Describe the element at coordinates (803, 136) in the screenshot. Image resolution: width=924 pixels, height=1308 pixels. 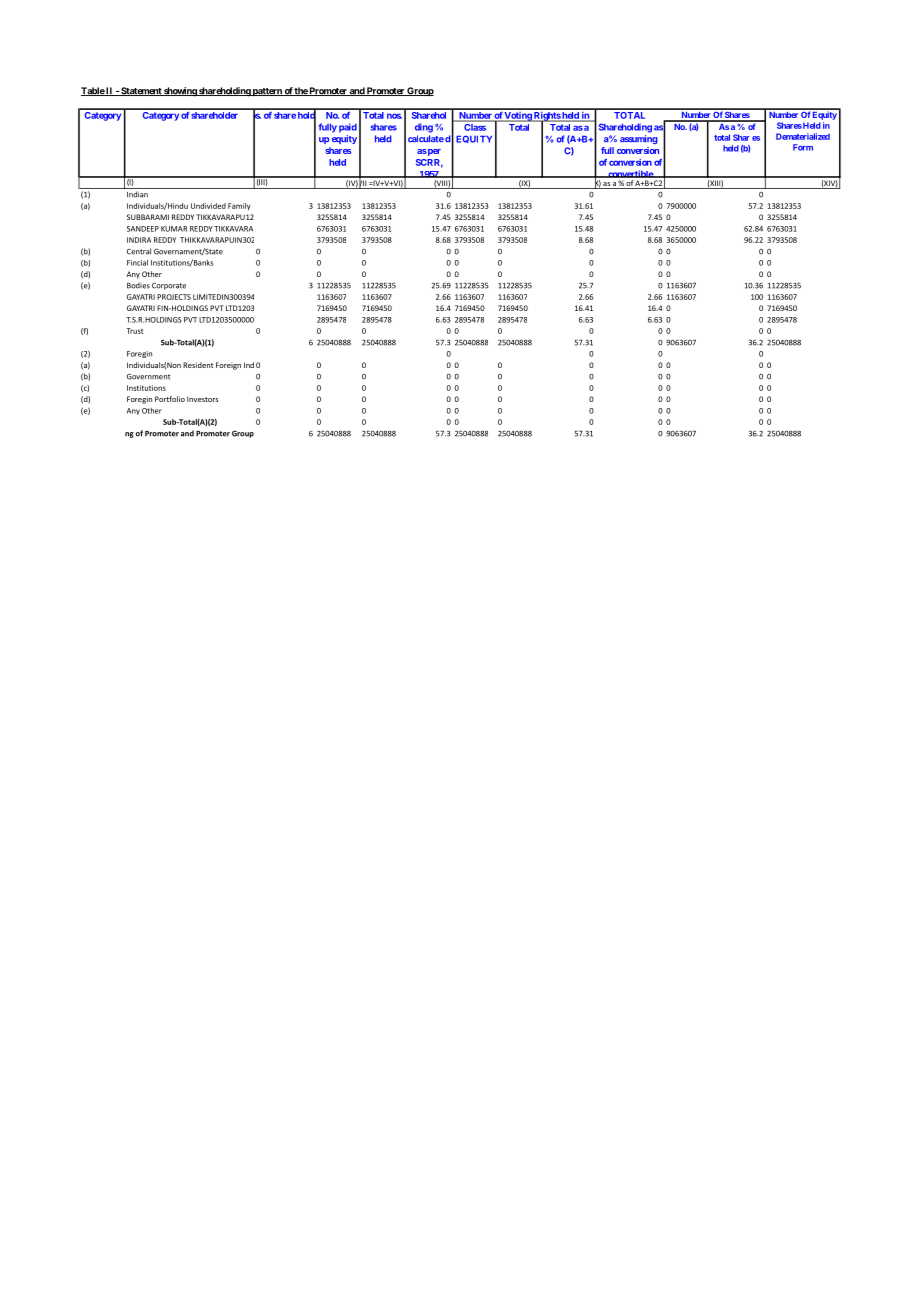
I see `Dematerialized` at that location.
